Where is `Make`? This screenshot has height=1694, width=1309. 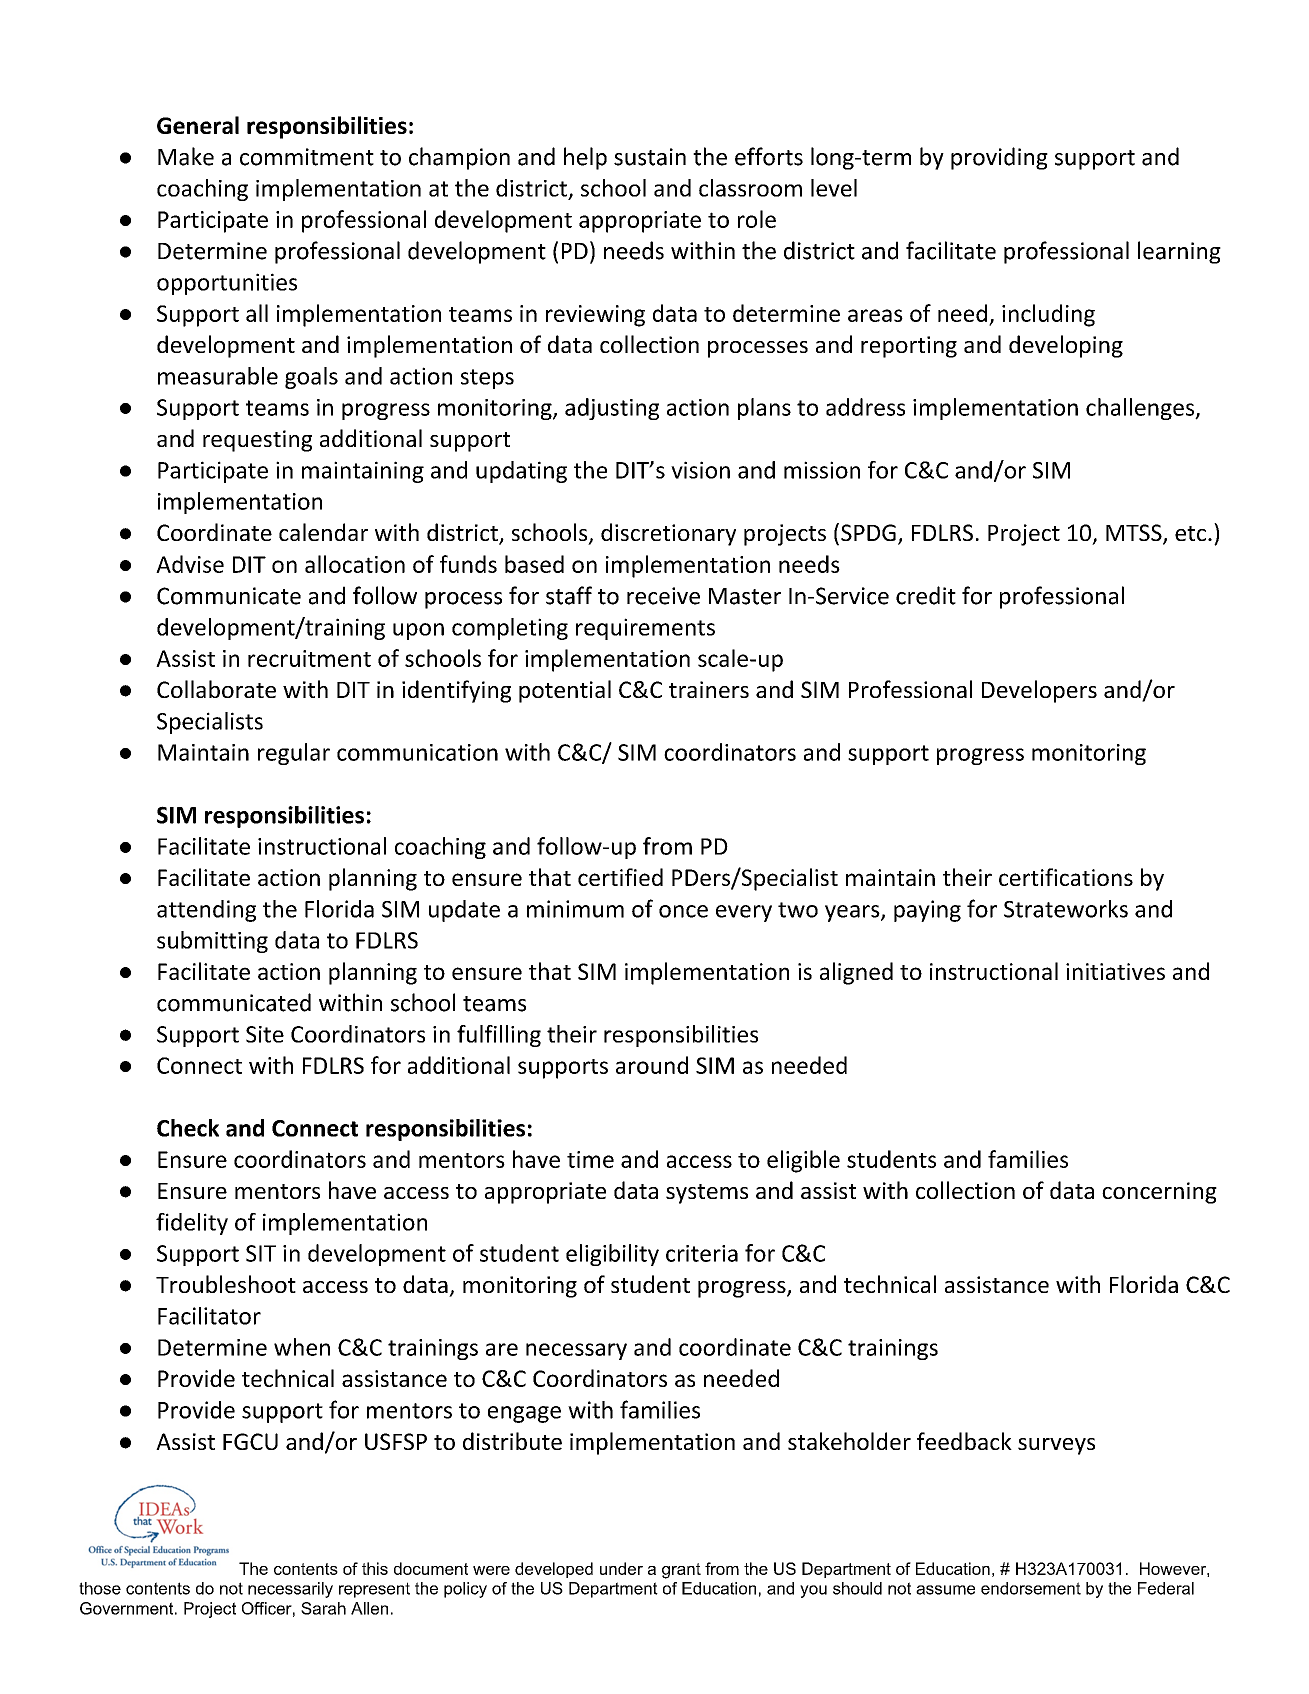 Make is located at coordinates (186, 156).
